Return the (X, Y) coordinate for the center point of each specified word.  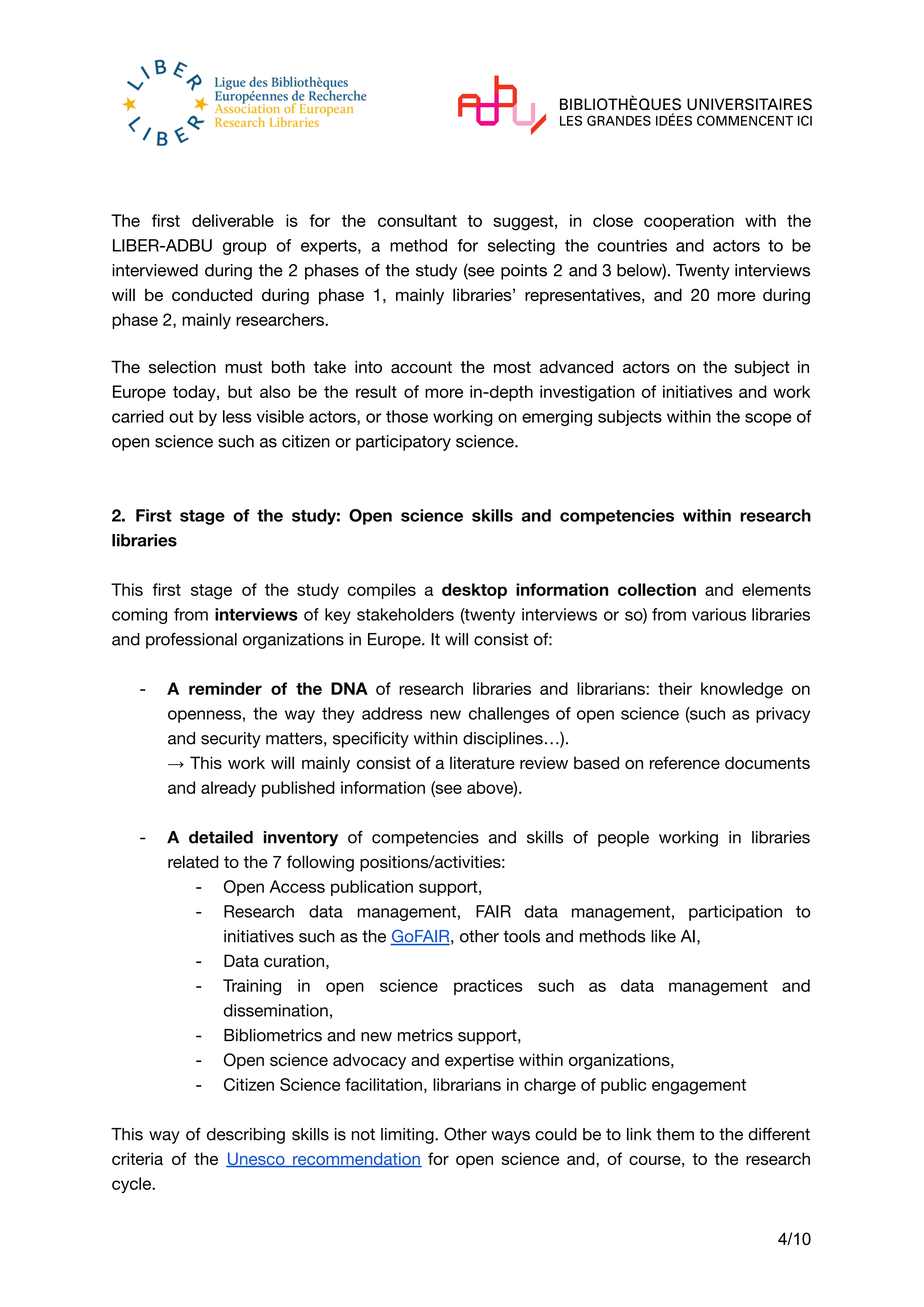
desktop (474, 591)
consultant (417, 220)
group (245, 248)
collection (657, 589)
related (193, 861)
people (623, 839)
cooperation (689, 222)
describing (246, 1136)
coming (139, 616)
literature (482, 762)
